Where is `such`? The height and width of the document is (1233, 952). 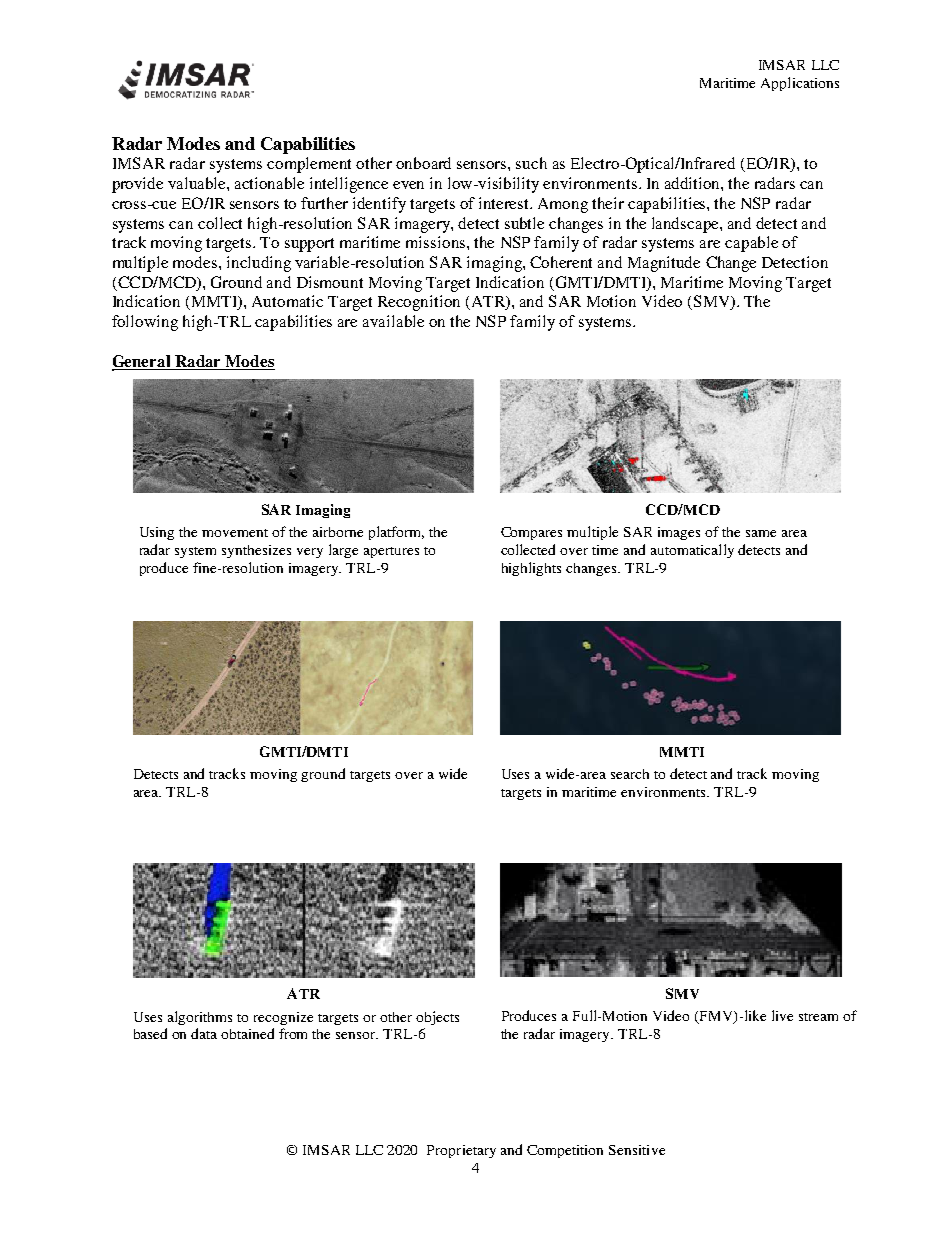
such is located at coordinates (531, 163).
